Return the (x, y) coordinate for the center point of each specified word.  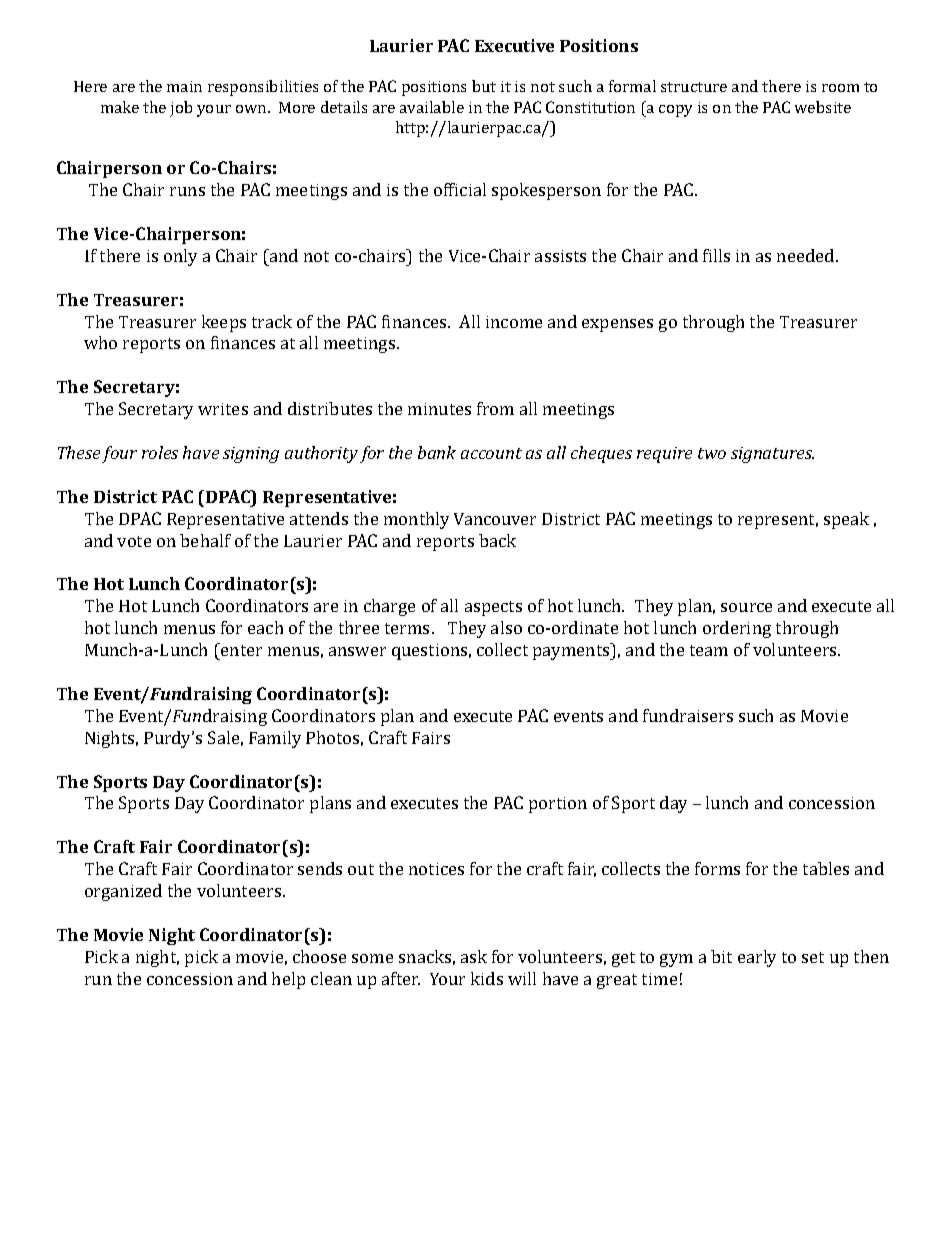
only (180, 257)
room (840, 88)
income (514, 322)
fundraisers (688, 715)
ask (474, 956)
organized (123, 892)
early (757, 958)
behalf (205, 540)
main (184, 86)
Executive (514, 45)
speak (846, 520)
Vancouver (495, 519)
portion (558, 805)
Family (275, 739)
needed (805, 255)
